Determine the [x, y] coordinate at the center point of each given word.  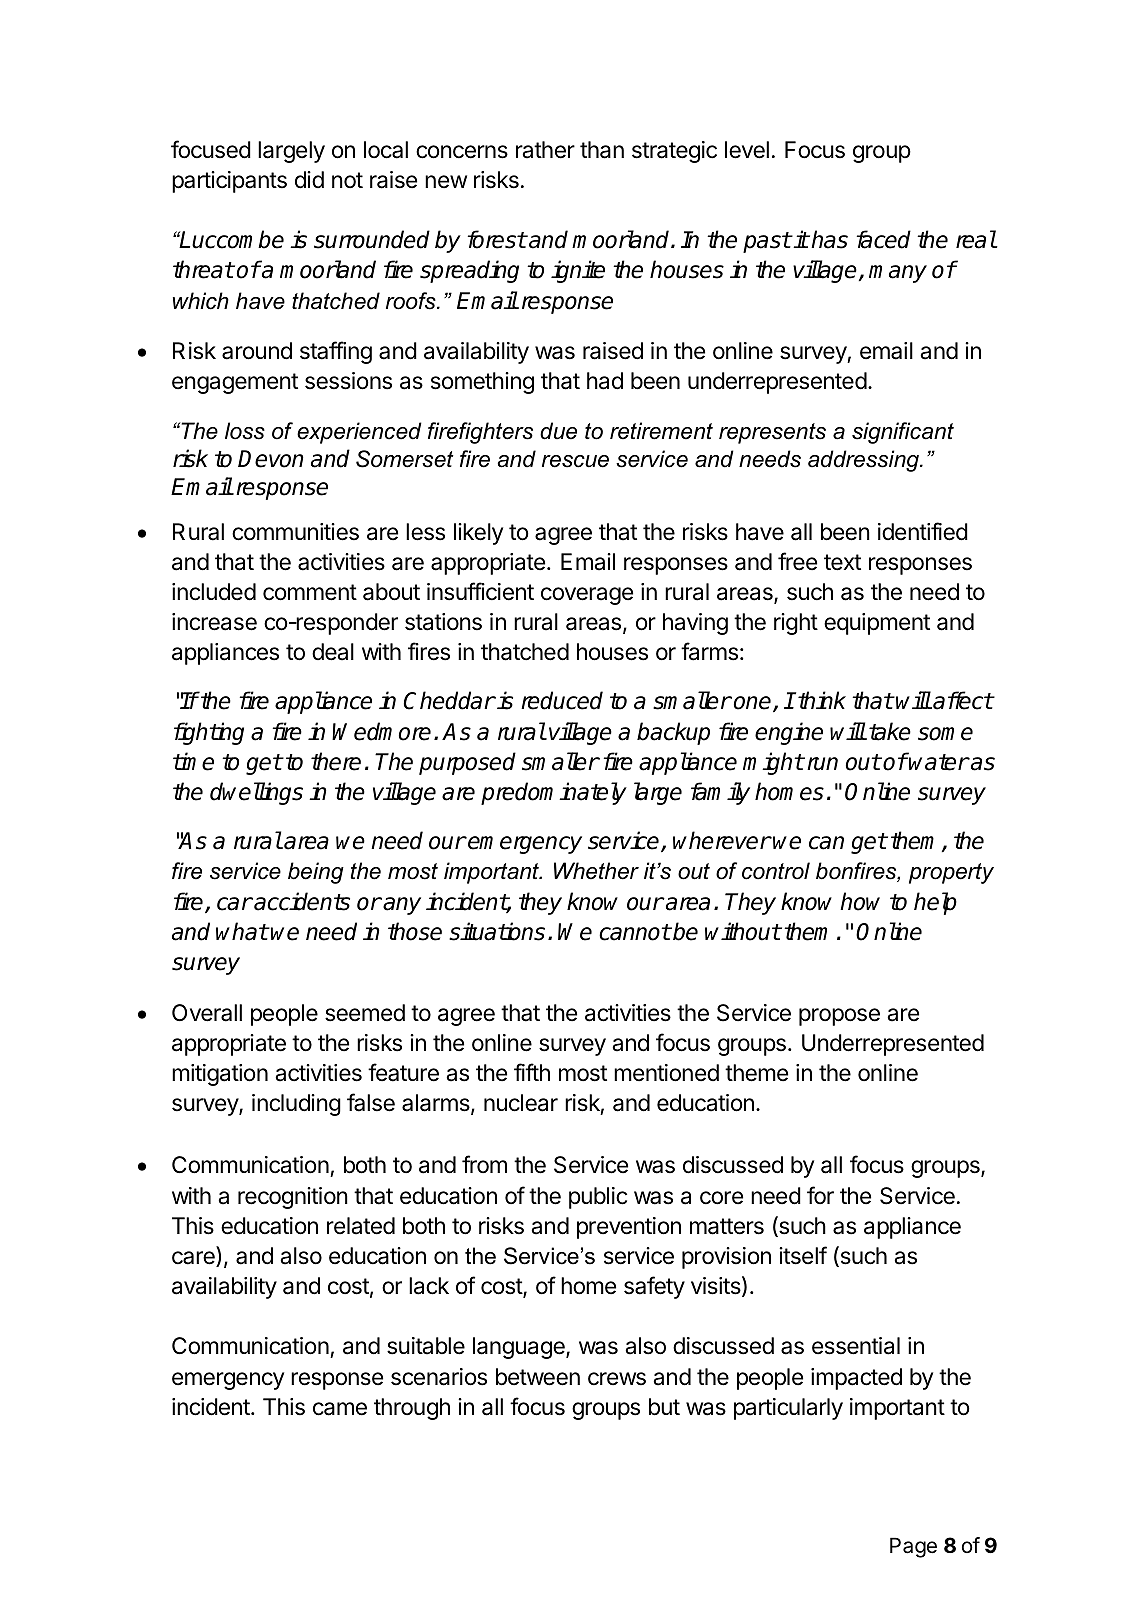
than [602, 150]
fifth [532, 1072]
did [309, 180]
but [664, 1407]
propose [839, 1017]
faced [884, 239]
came [340, 1409]
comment [310, 592]
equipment [877, 624]
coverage [587, 596]
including [296, 1105]
